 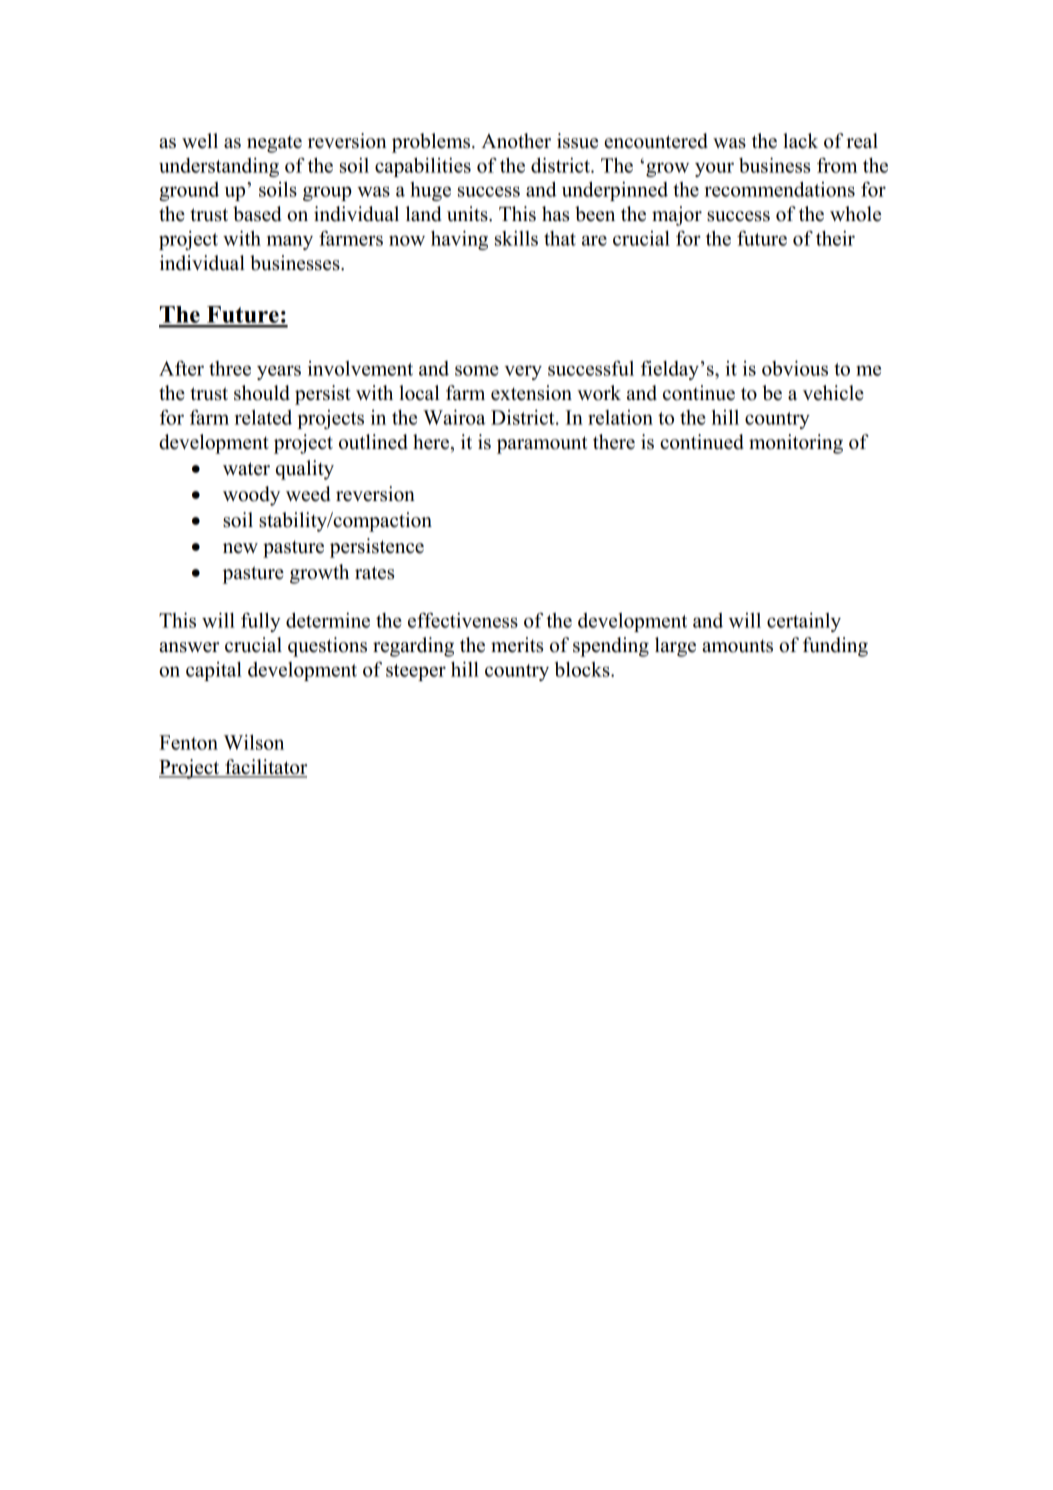 What do you see at coordinates (800, 141) in the document?
I see `lack` at bounding box center [800, 141].
